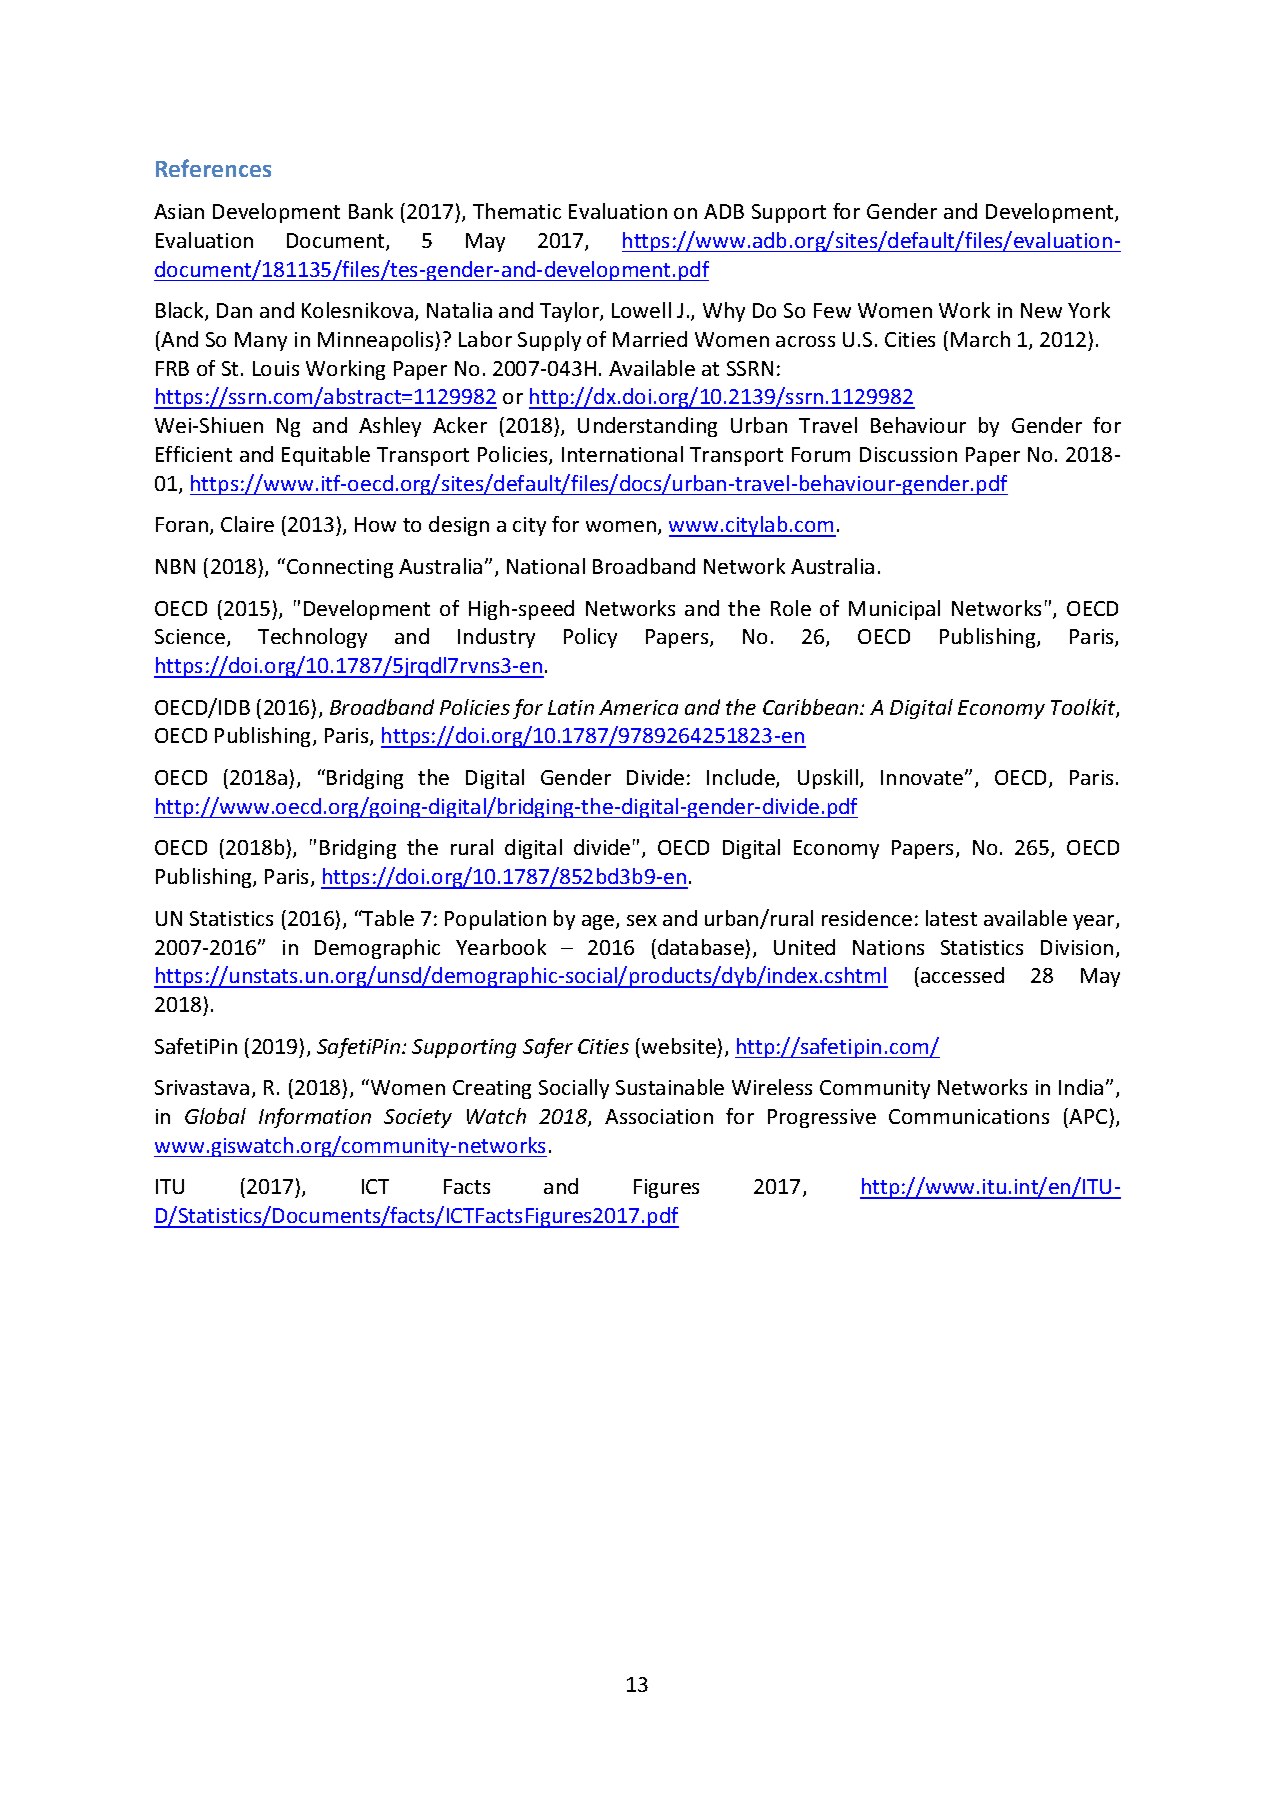  Describe the element at coordinates (1041, 310) in the image. I see `New` at that location.
